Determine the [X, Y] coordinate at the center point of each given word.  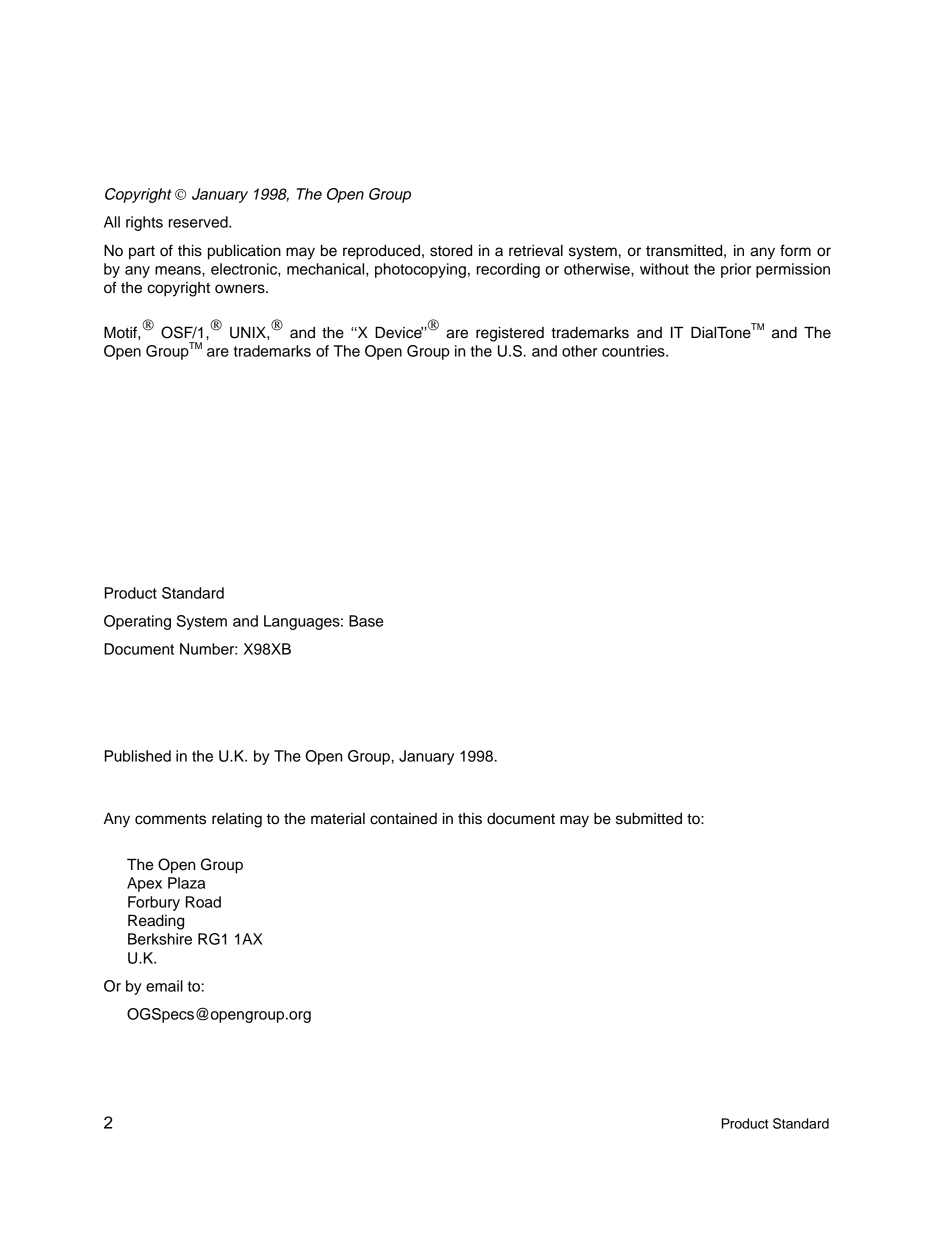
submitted [649, 819]
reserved [199, 222]
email [164, 986]
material [338, 819]
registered [510, 334]
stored [451, 251]
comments [170, 819]
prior [736, 270]
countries [634, 351]
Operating [137, 622]
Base [366, 621]
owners [241, 289]
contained [403, 819]
